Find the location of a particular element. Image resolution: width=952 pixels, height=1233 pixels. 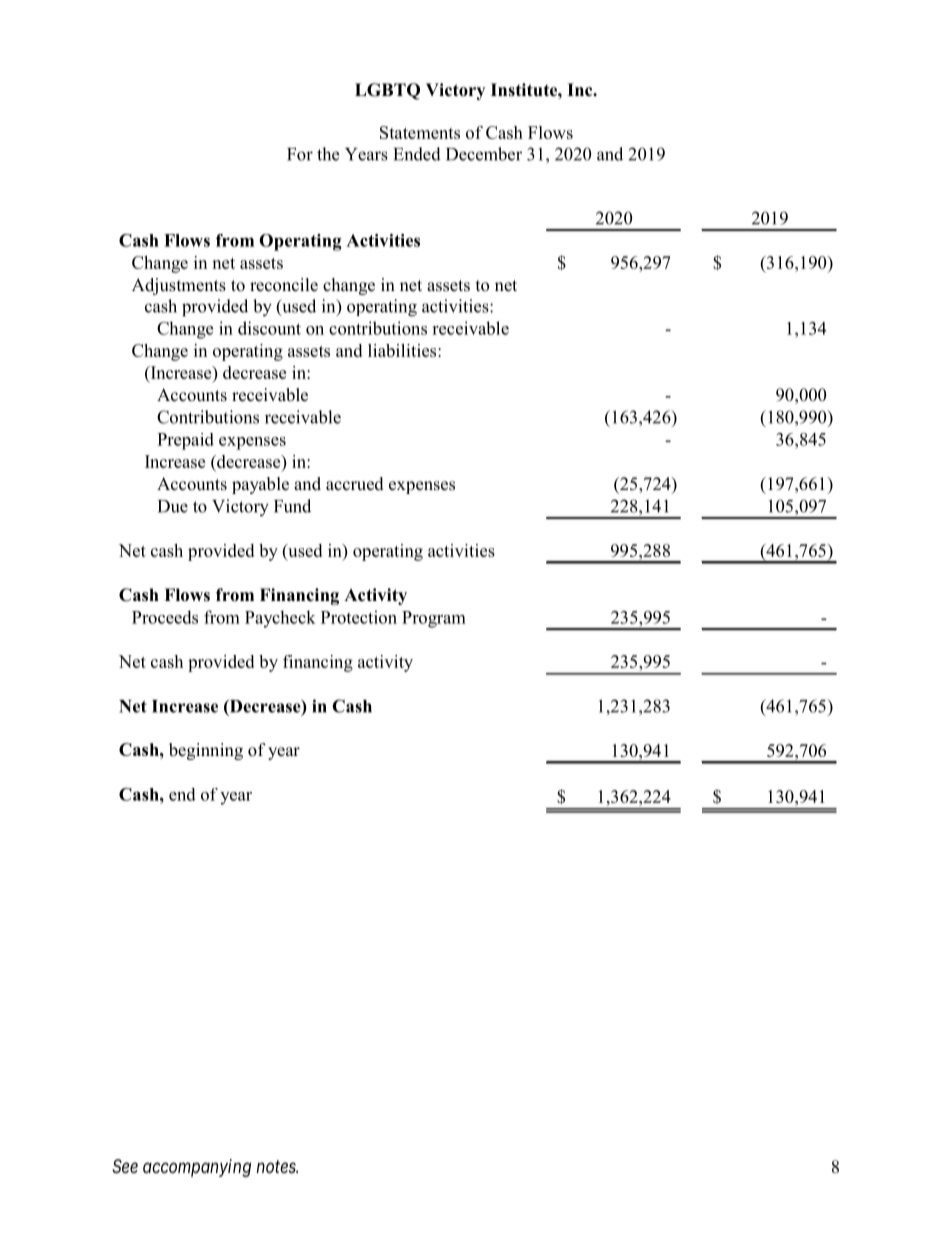

Paycheck is located at coordinates (280, 619).
